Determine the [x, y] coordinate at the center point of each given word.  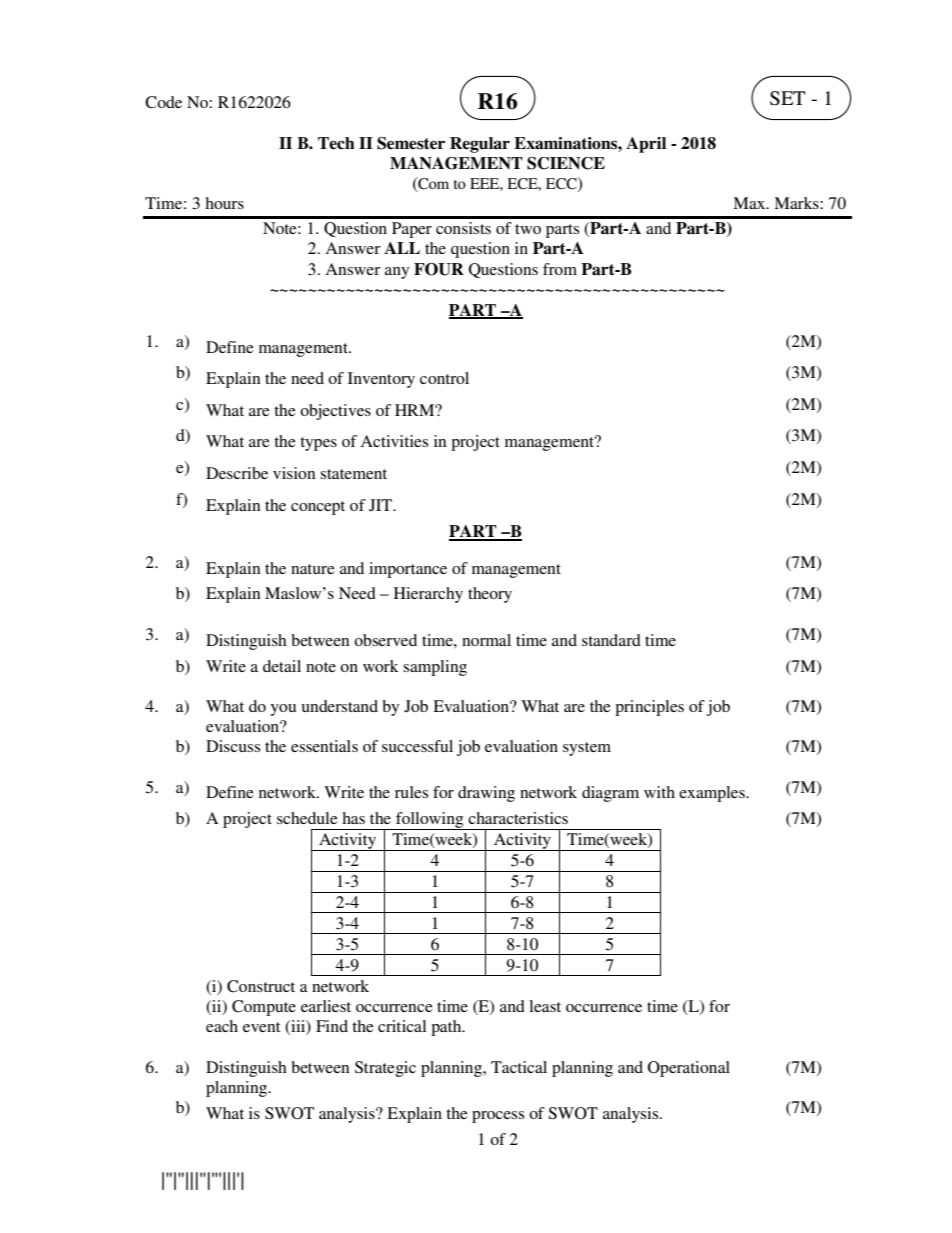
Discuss [233, 746]
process [498, 1117]
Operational [689, 1069]
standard [611, 640]
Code [163, 102]
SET [788, 98]
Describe [237, 473]
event [261, 1027]
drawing [486, 794]
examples [713, 794]
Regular [480, 145]
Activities [394, 441]
